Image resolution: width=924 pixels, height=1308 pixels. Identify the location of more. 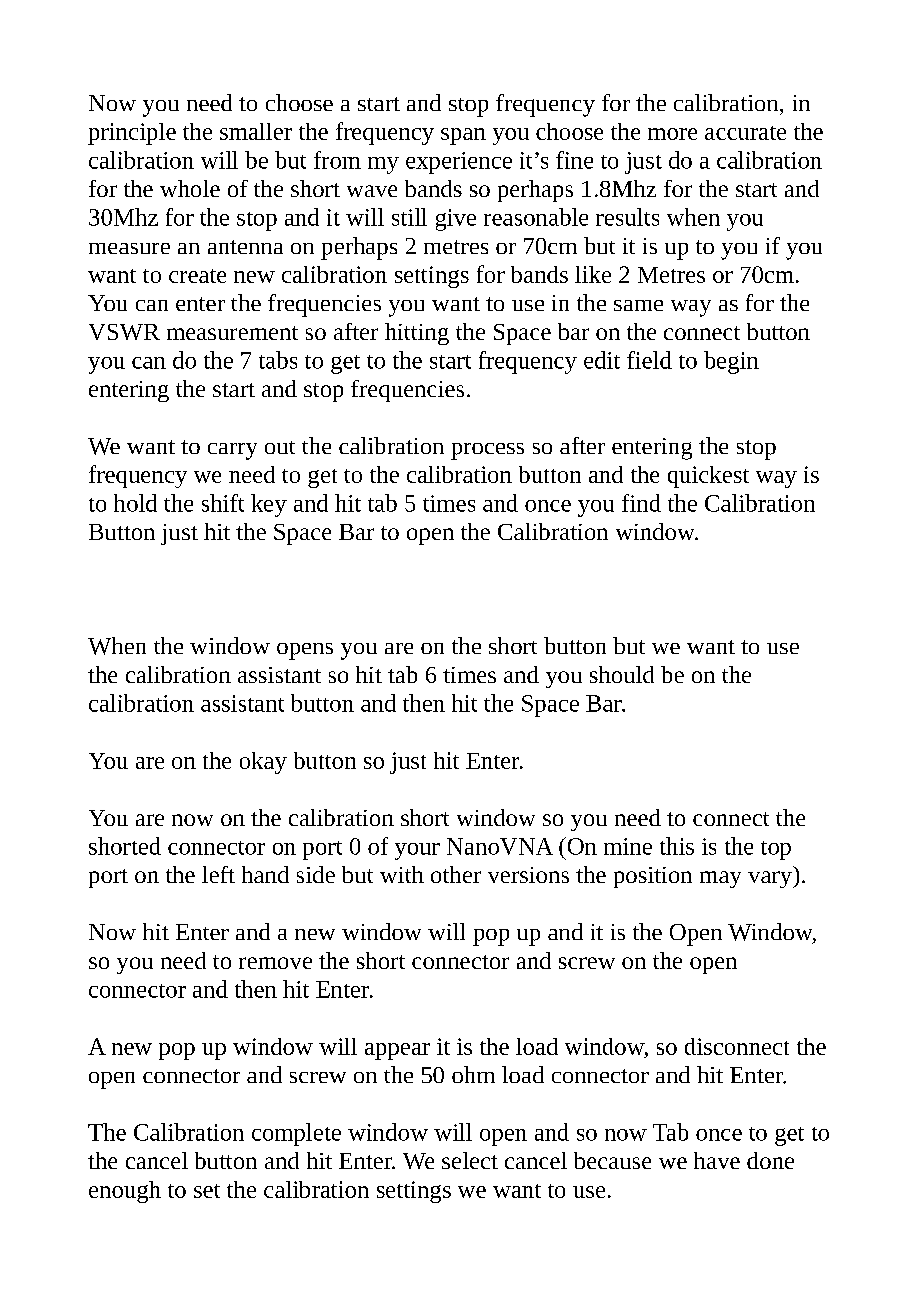
(672, 134).
